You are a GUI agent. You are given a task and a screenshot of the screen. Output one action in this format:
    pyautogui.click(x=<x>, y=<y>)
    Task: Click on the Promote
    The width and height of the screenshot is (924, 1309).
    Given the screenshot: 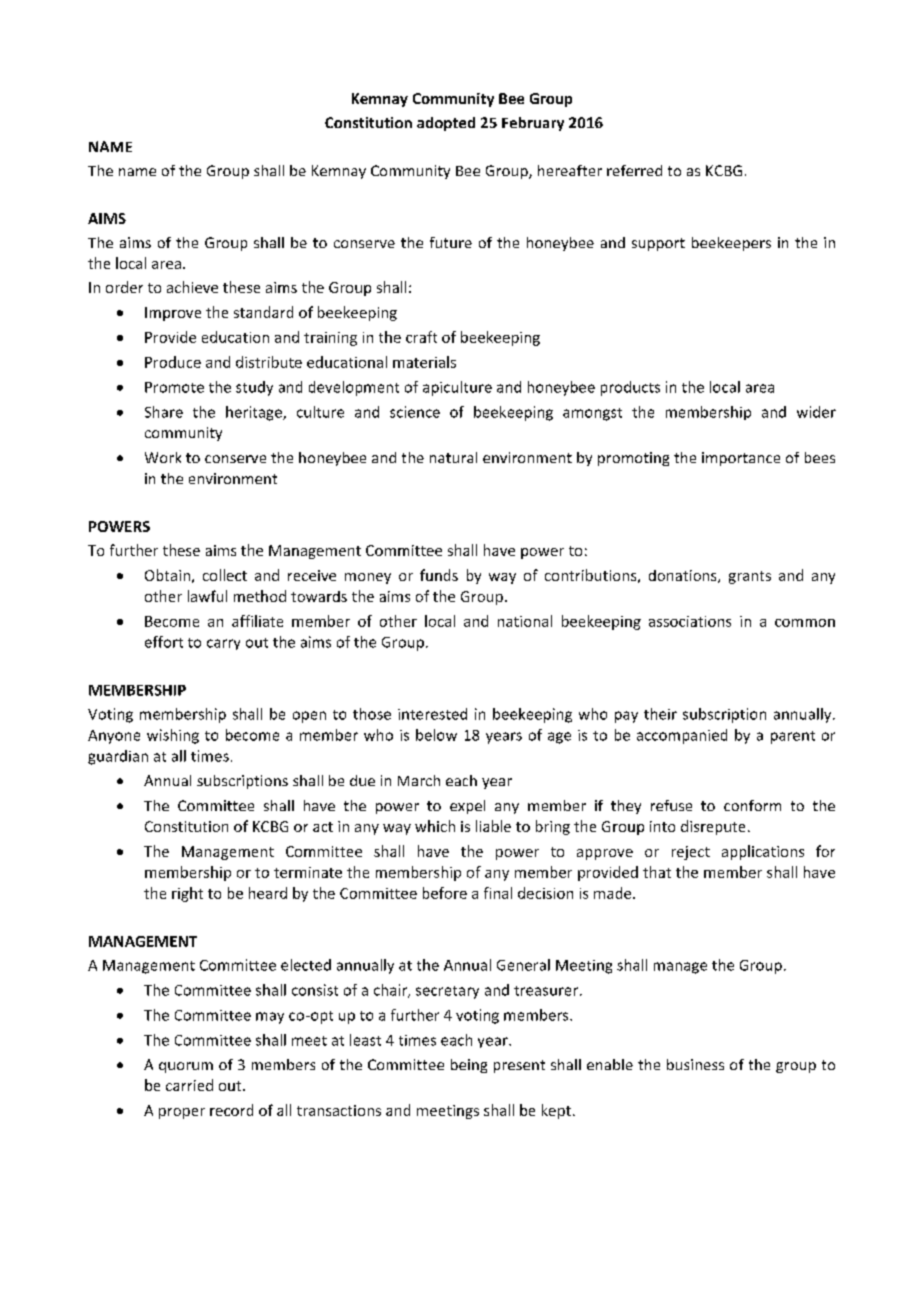 What is the action you would take?
    pyautogui.click(x=174, y=387)
